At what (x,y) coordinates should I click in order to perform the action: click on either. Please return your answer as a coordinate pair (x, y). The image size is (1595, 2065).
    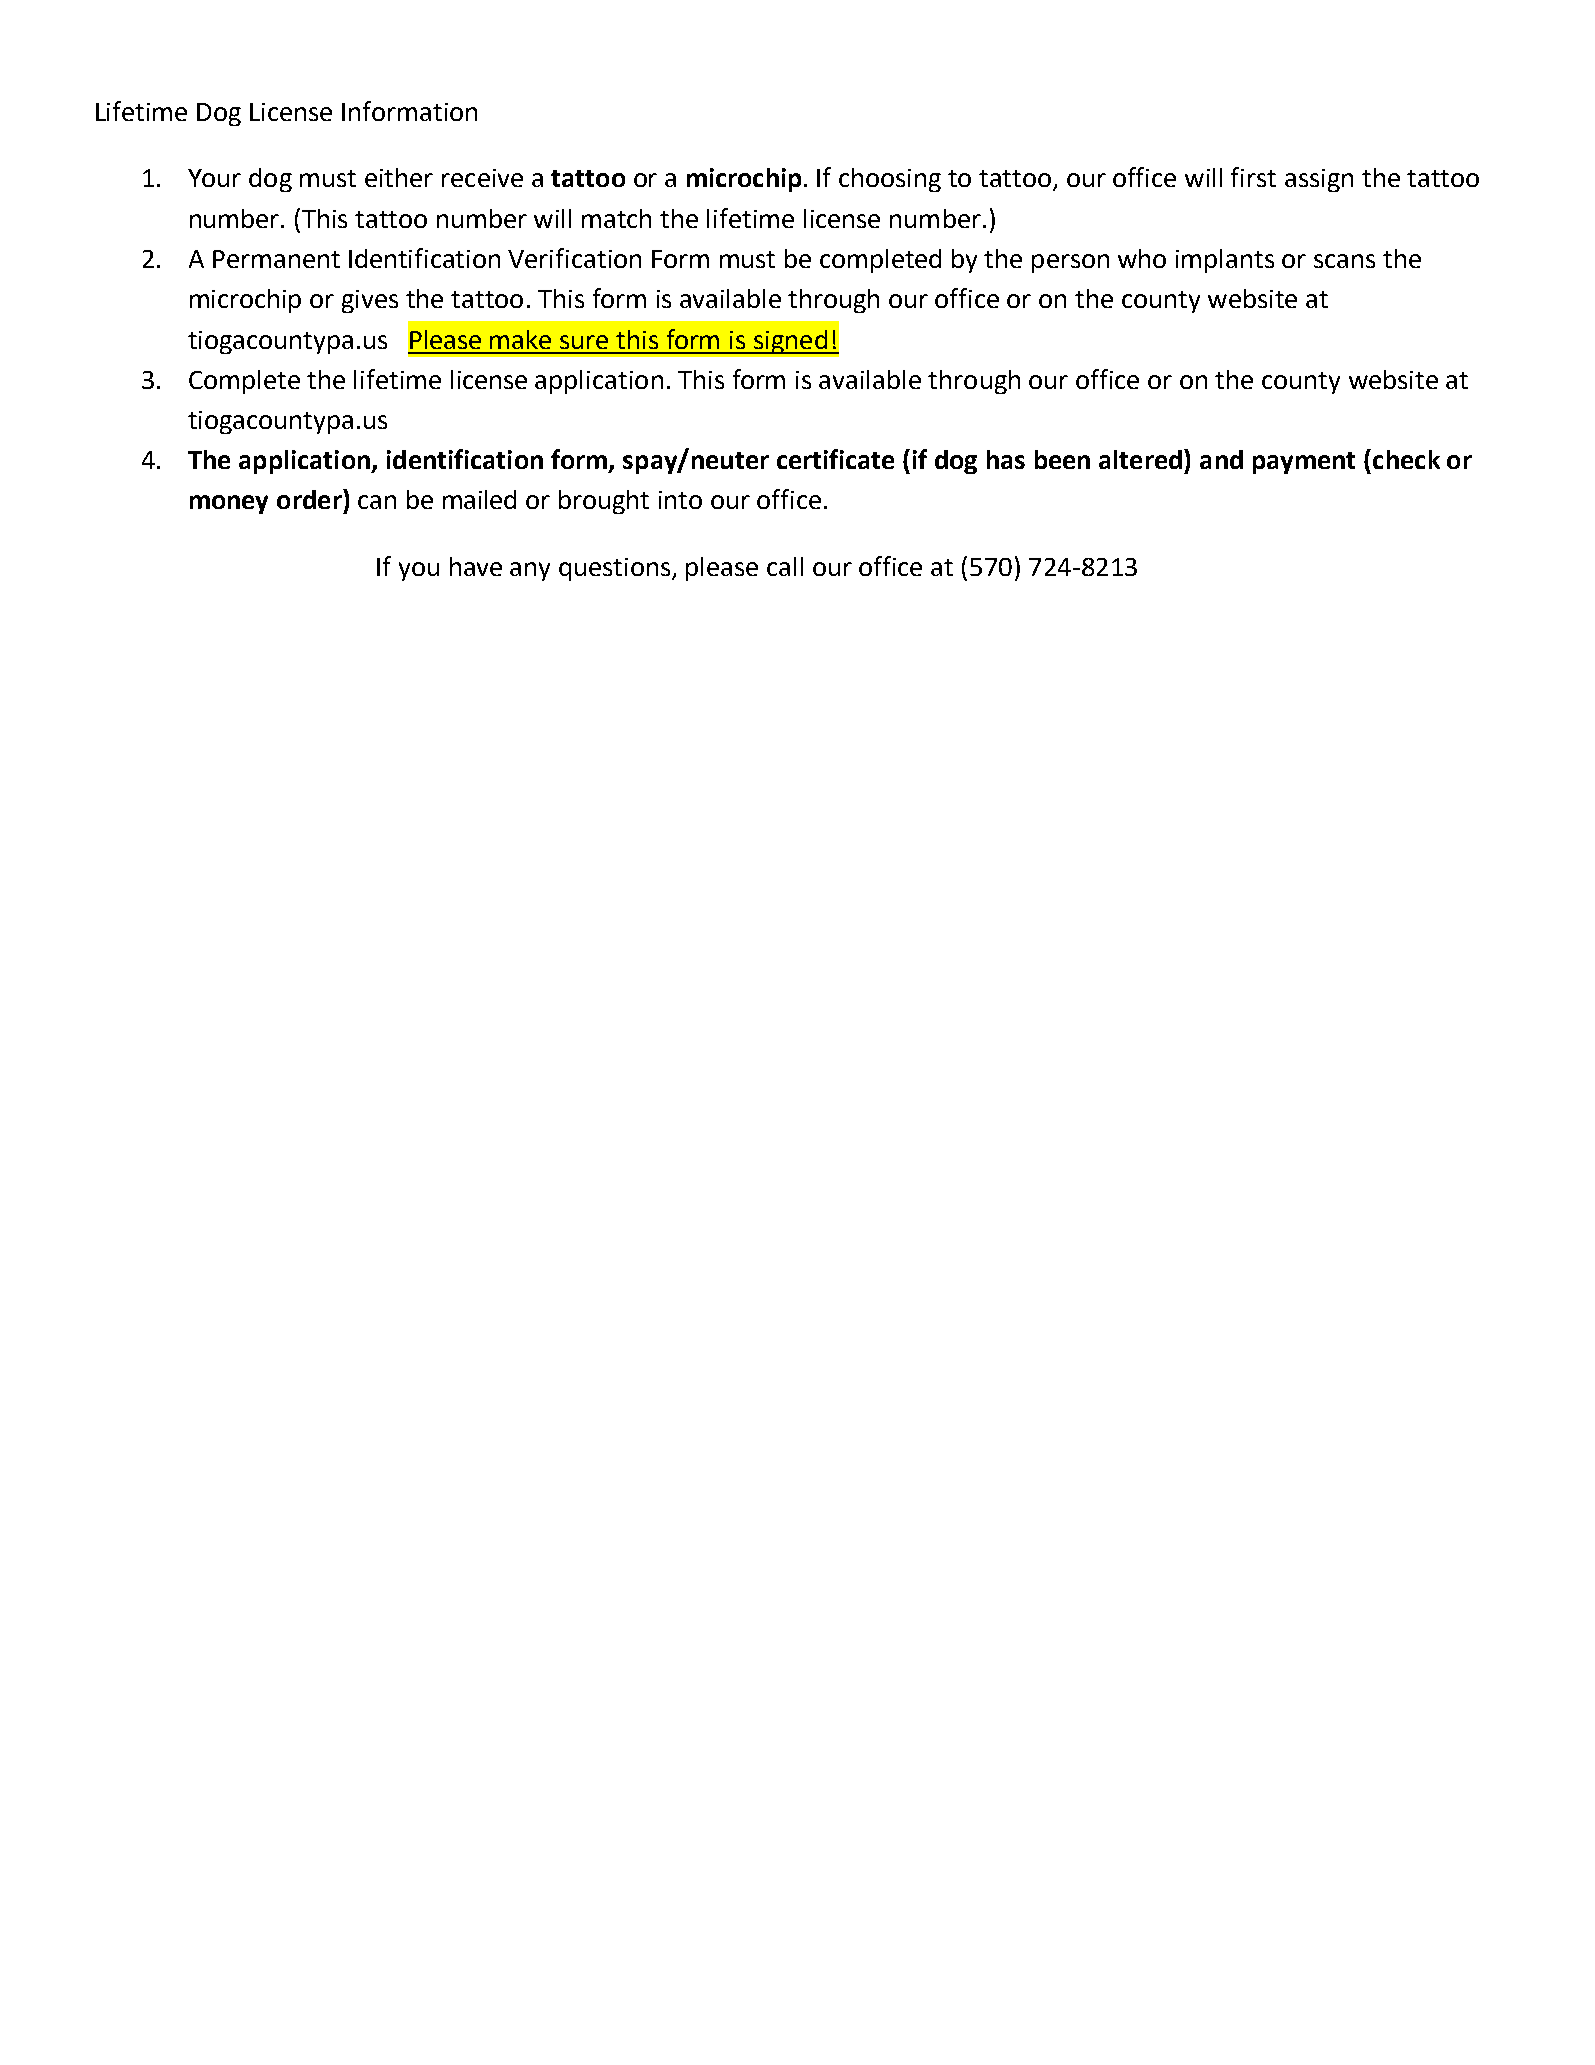
    Looking at the image, I should click on (399, 177).
